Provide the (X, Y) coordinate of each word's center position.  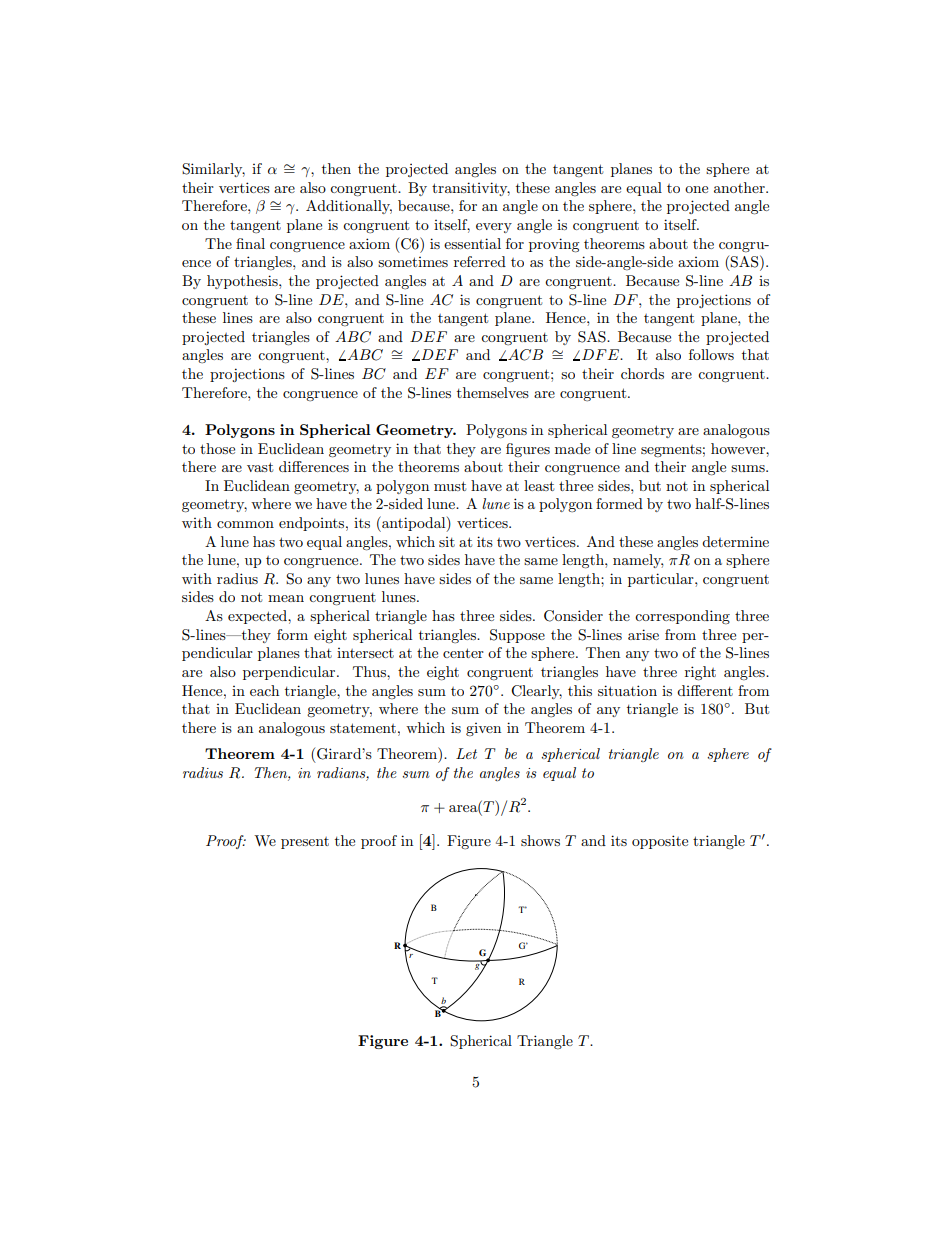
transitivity (471, 189)
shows (540, 840)
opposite (660, 842)
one (696, 189)
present (305, 843)
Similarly (213, 170)
